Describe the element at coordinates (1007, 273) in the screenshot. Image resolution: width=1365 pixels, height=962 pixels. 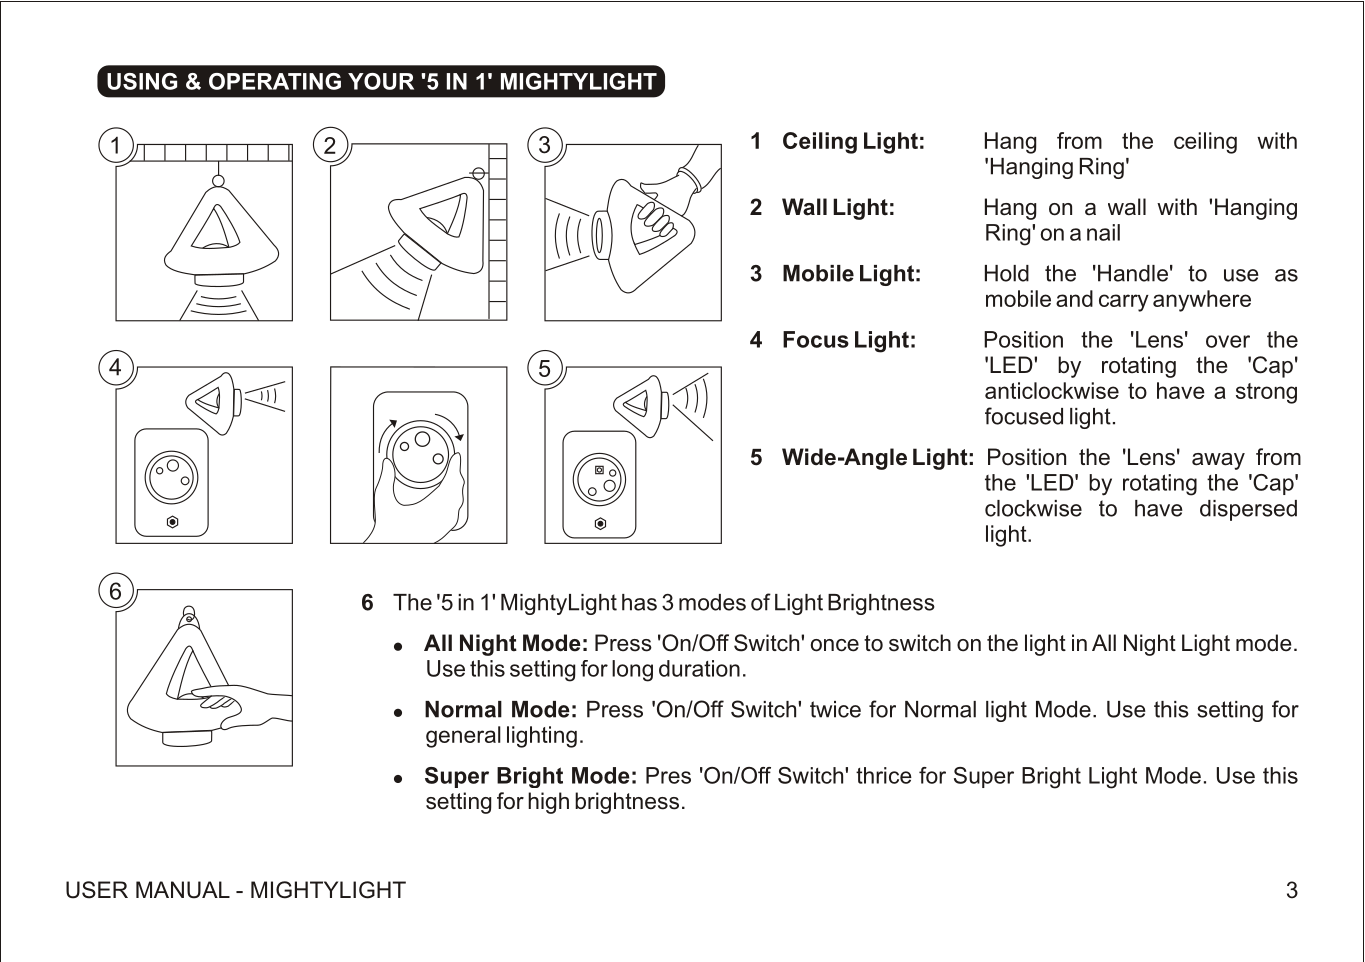
I see `Hold` at that location.
